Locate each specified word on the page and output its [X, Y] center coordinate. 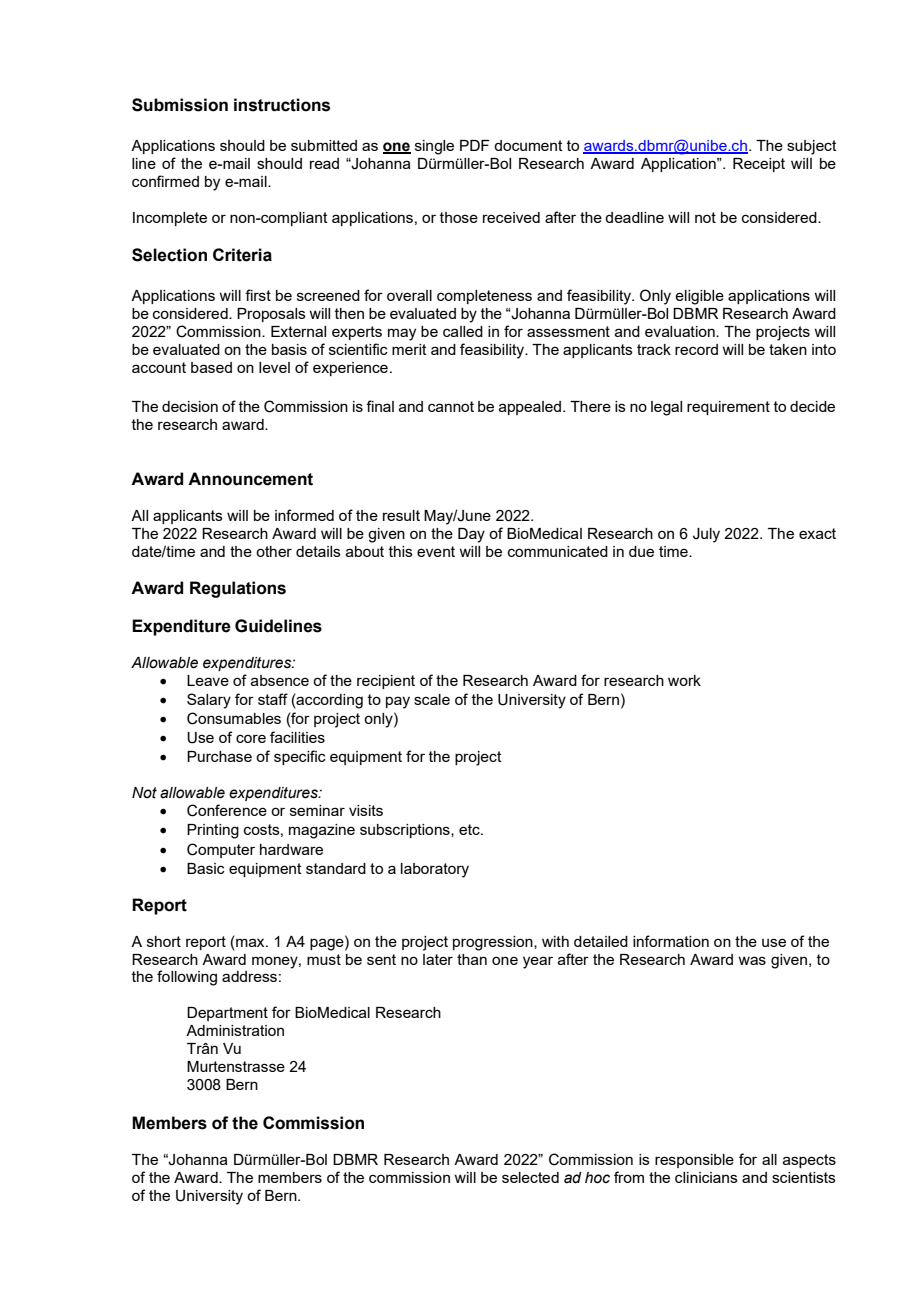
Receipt [759, 165]
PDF [475, 145]
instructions [282, 105]
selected [530, 1177]
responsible [694, 1161]
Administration [235, 1030]
